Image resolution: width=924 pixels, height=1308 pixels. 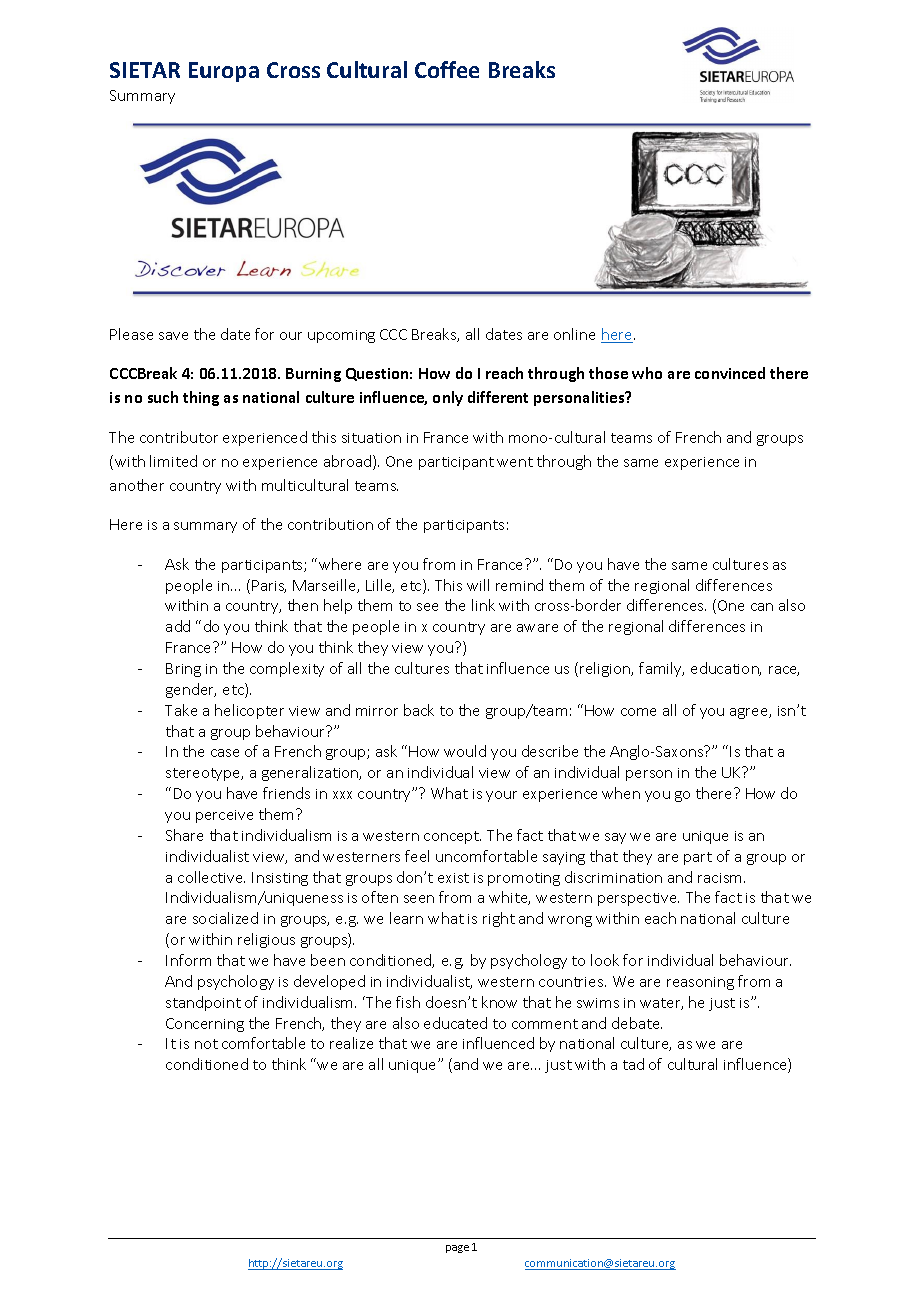 I want to click on family, so click(x=661, y=669).
